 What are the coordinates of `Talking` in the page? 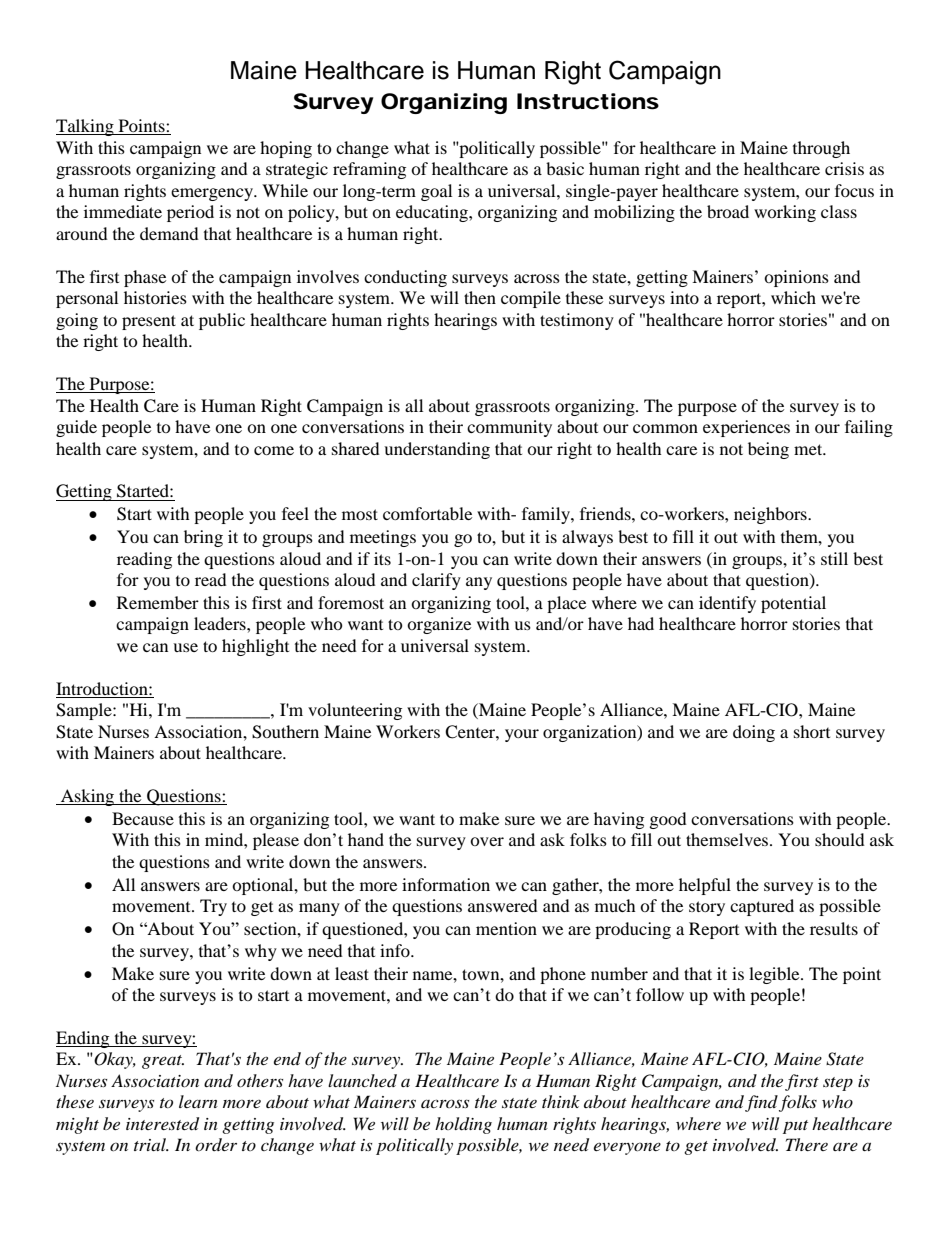 It's located at (86, 127).
